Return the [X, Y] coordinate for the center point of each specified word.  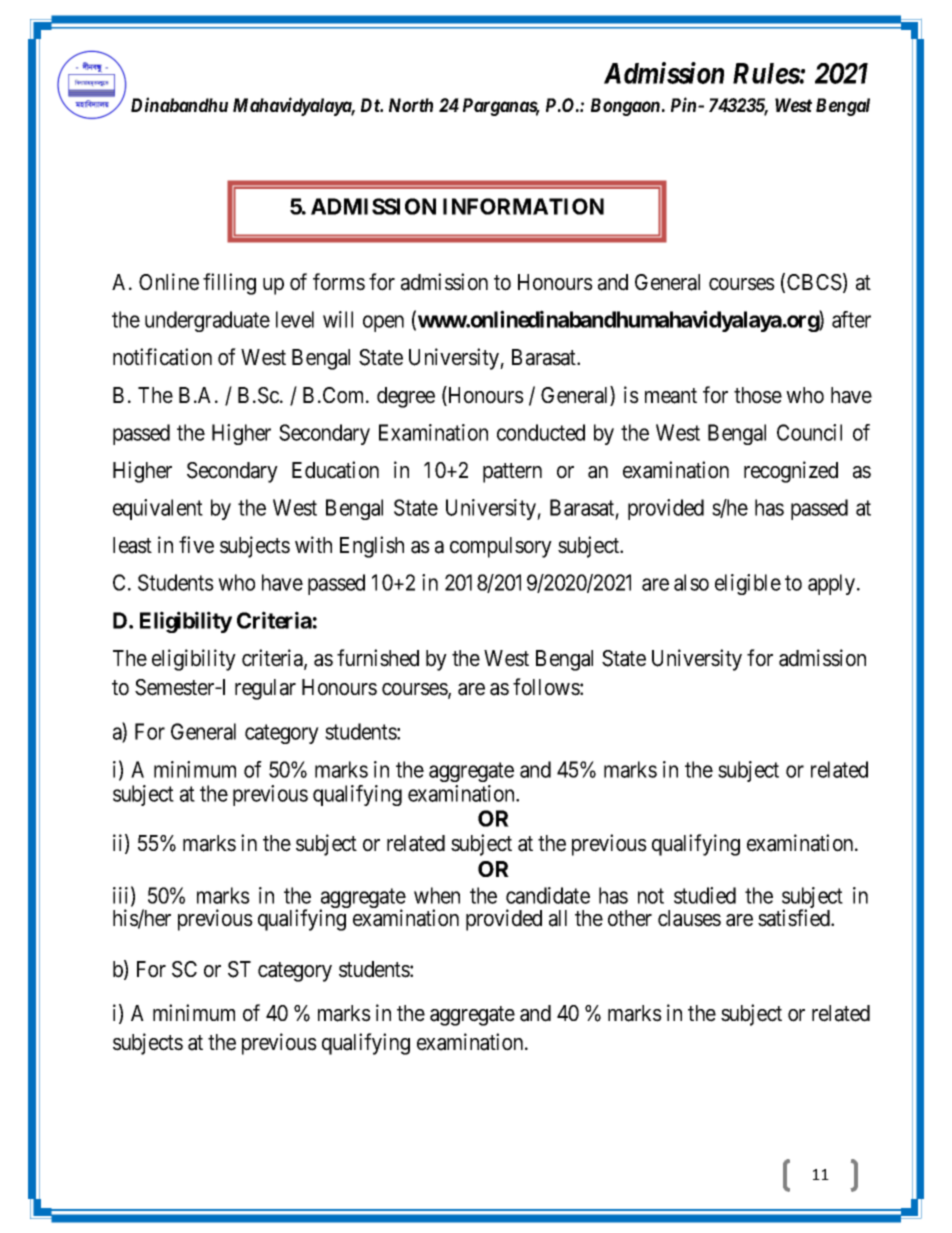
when [437, 895]
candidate [548, 895]
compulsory [501, 547]
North [411, 105]
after [851, 319]
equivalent [158, 509]
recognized [791, 472]
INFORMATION [523, 206]
